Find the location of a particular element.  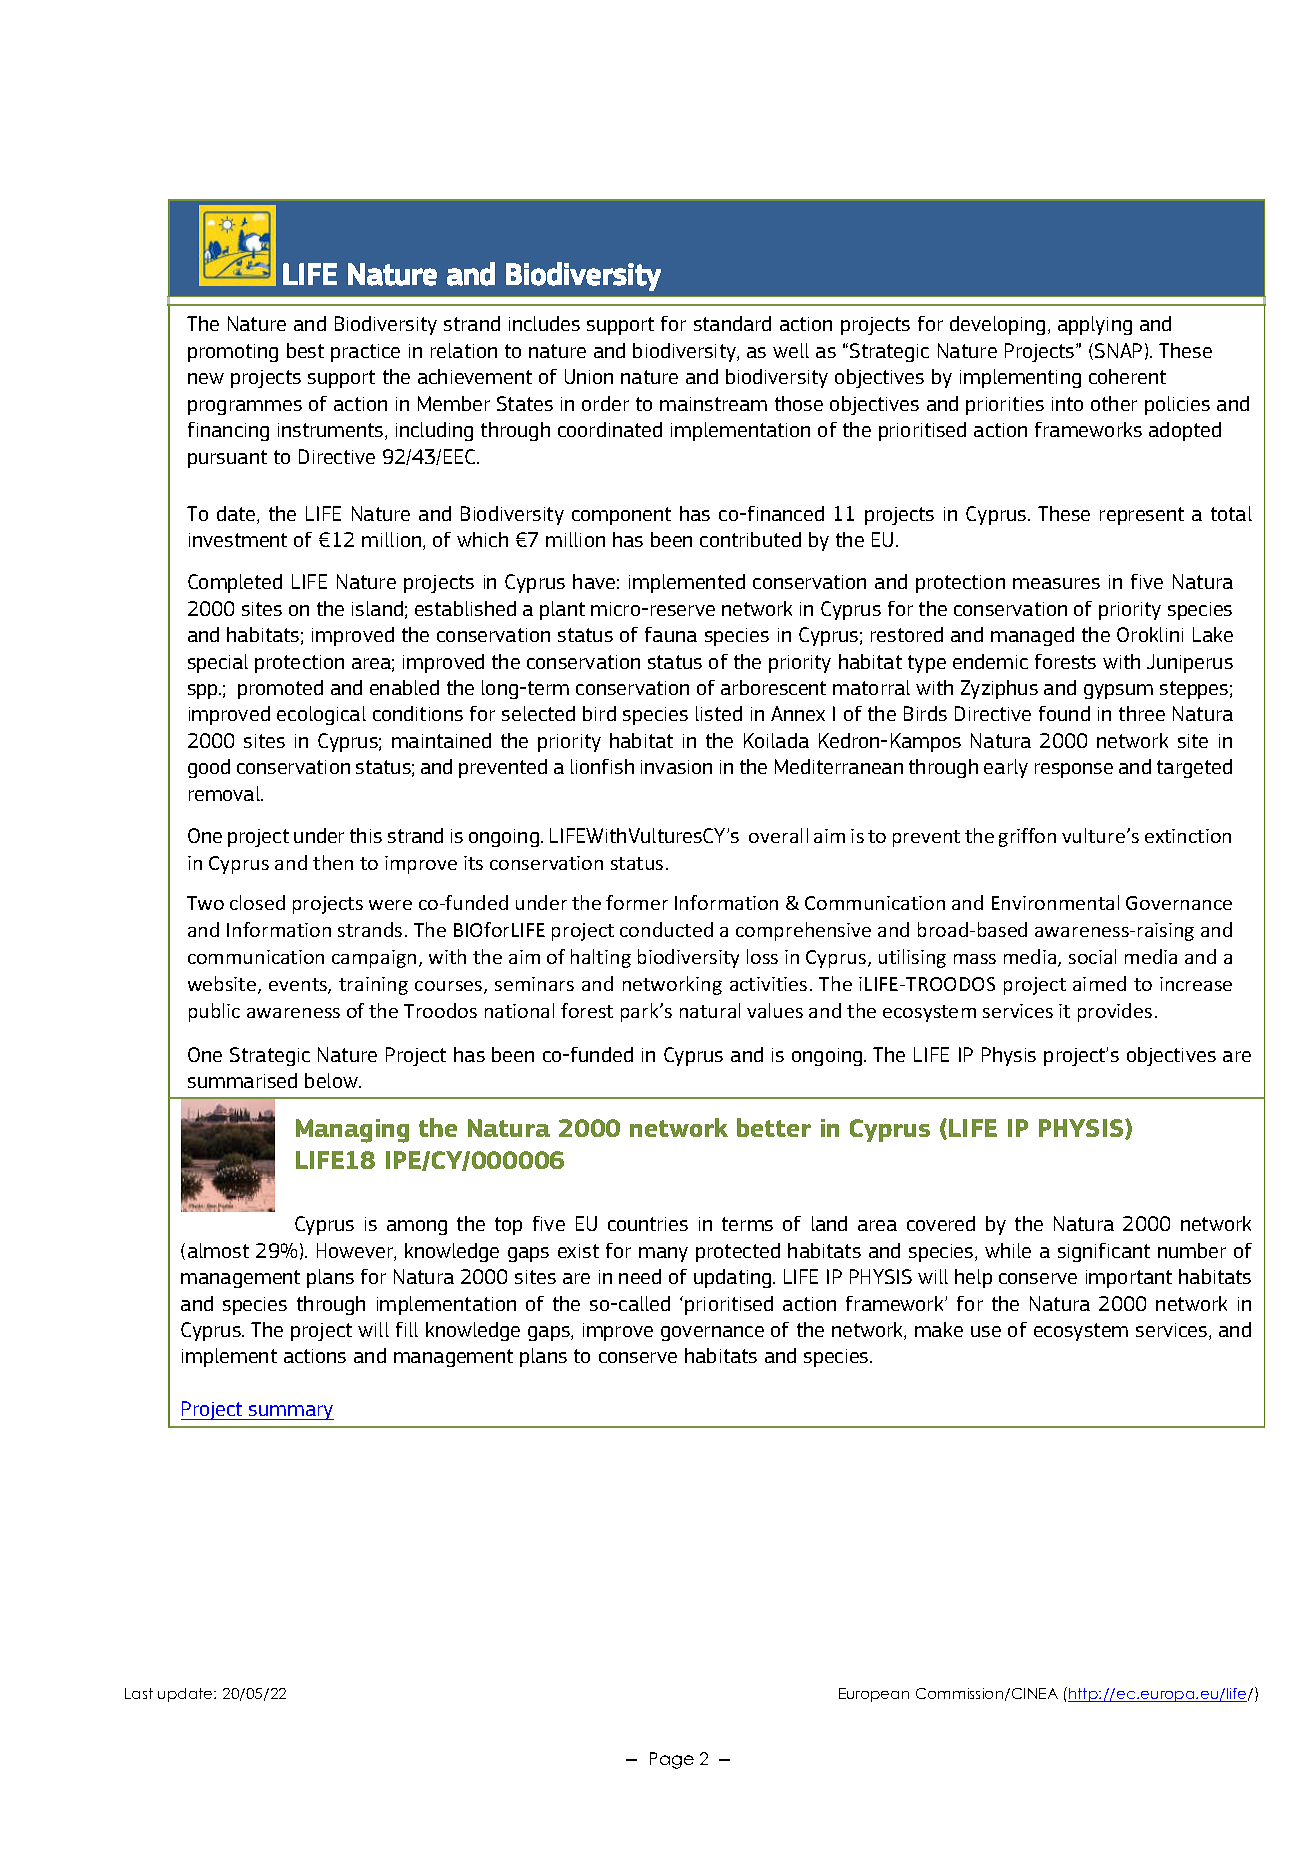

European is located at coordinates (874, 1695).
